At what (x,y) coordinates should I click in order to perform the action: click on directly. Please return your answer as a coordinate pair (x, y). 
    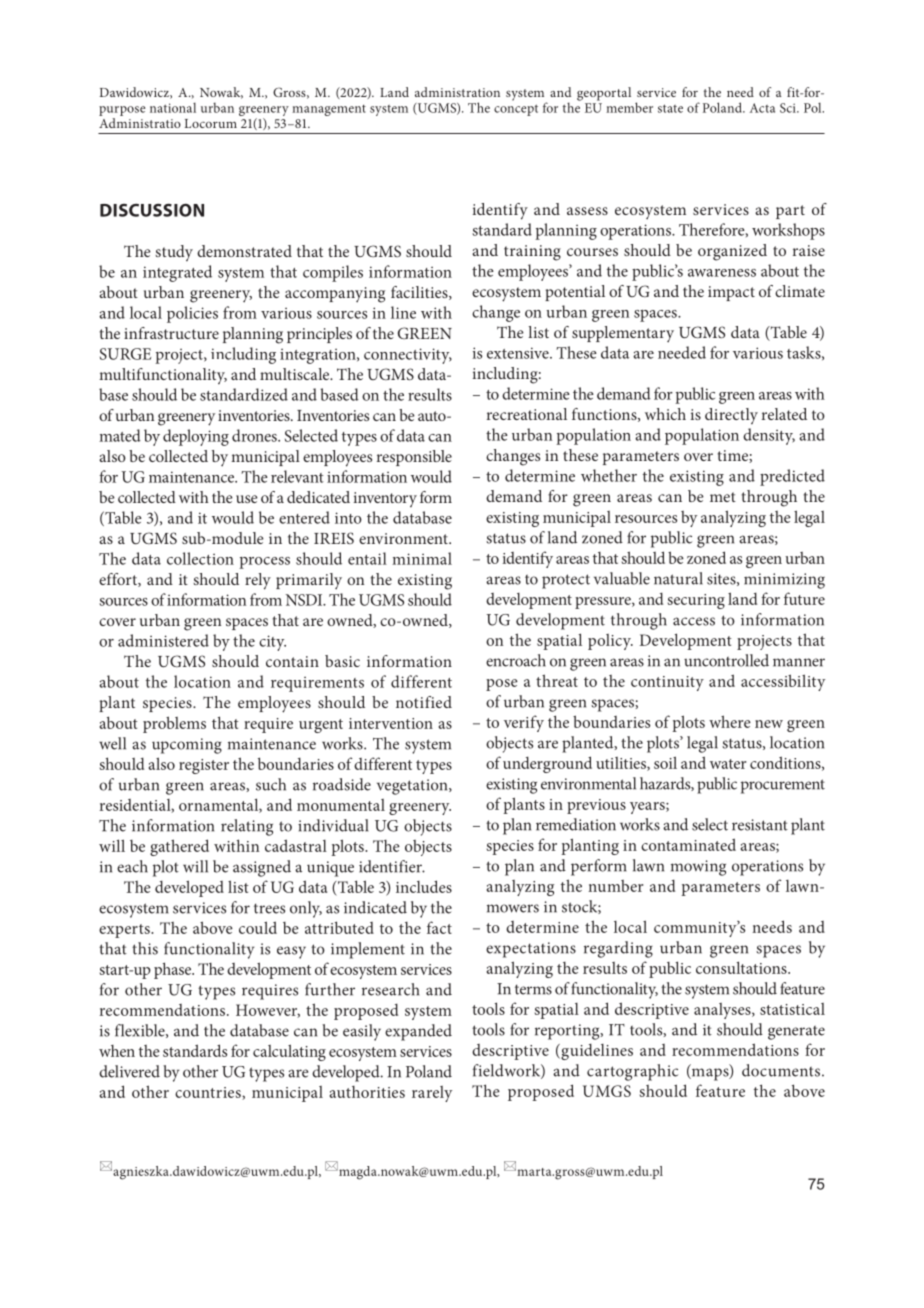
    Looking at the image, I should click on (731, 416).
